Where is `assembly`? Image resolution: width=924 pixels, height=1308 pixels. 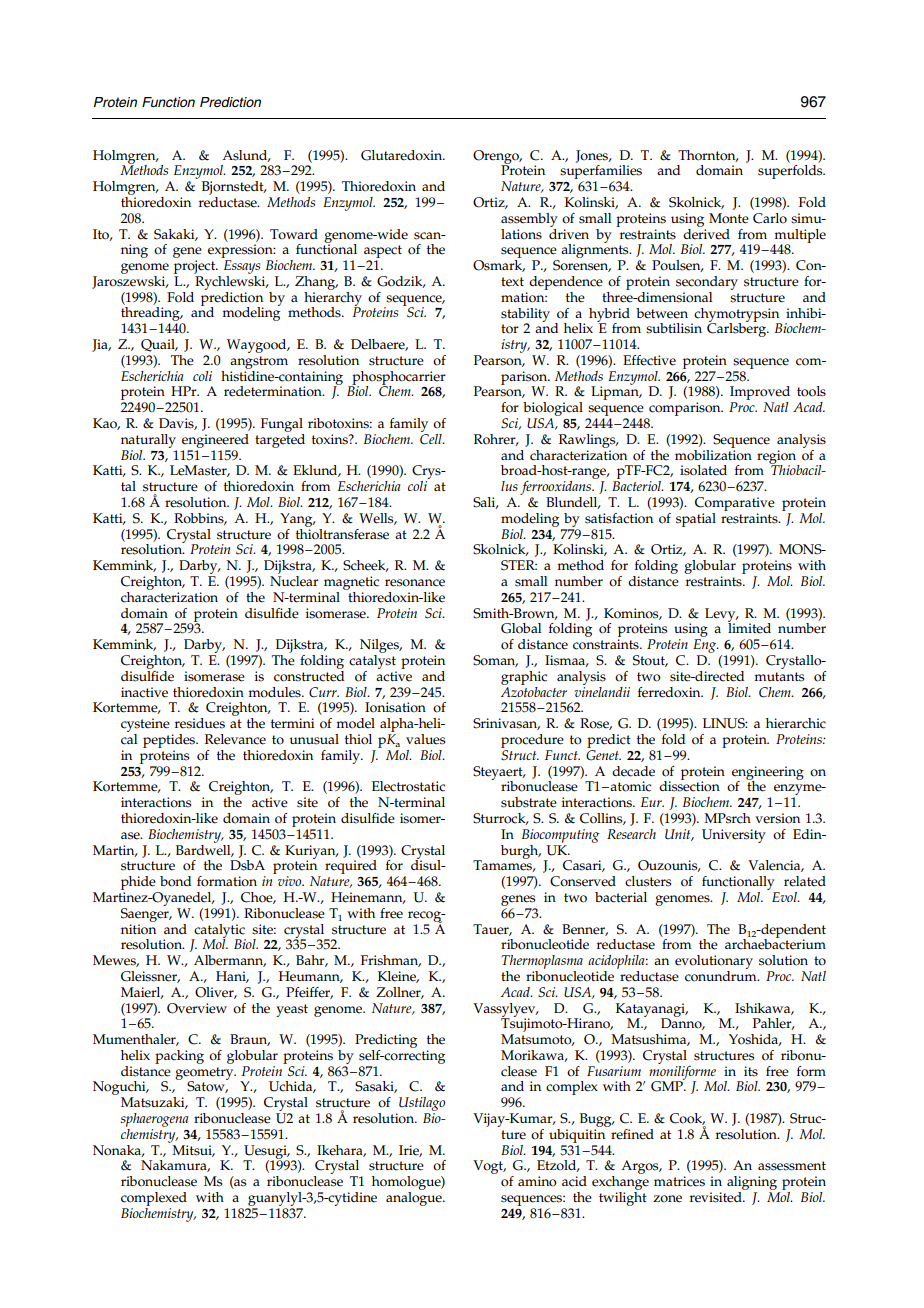
assembly is located at coordinates (529, 220).
